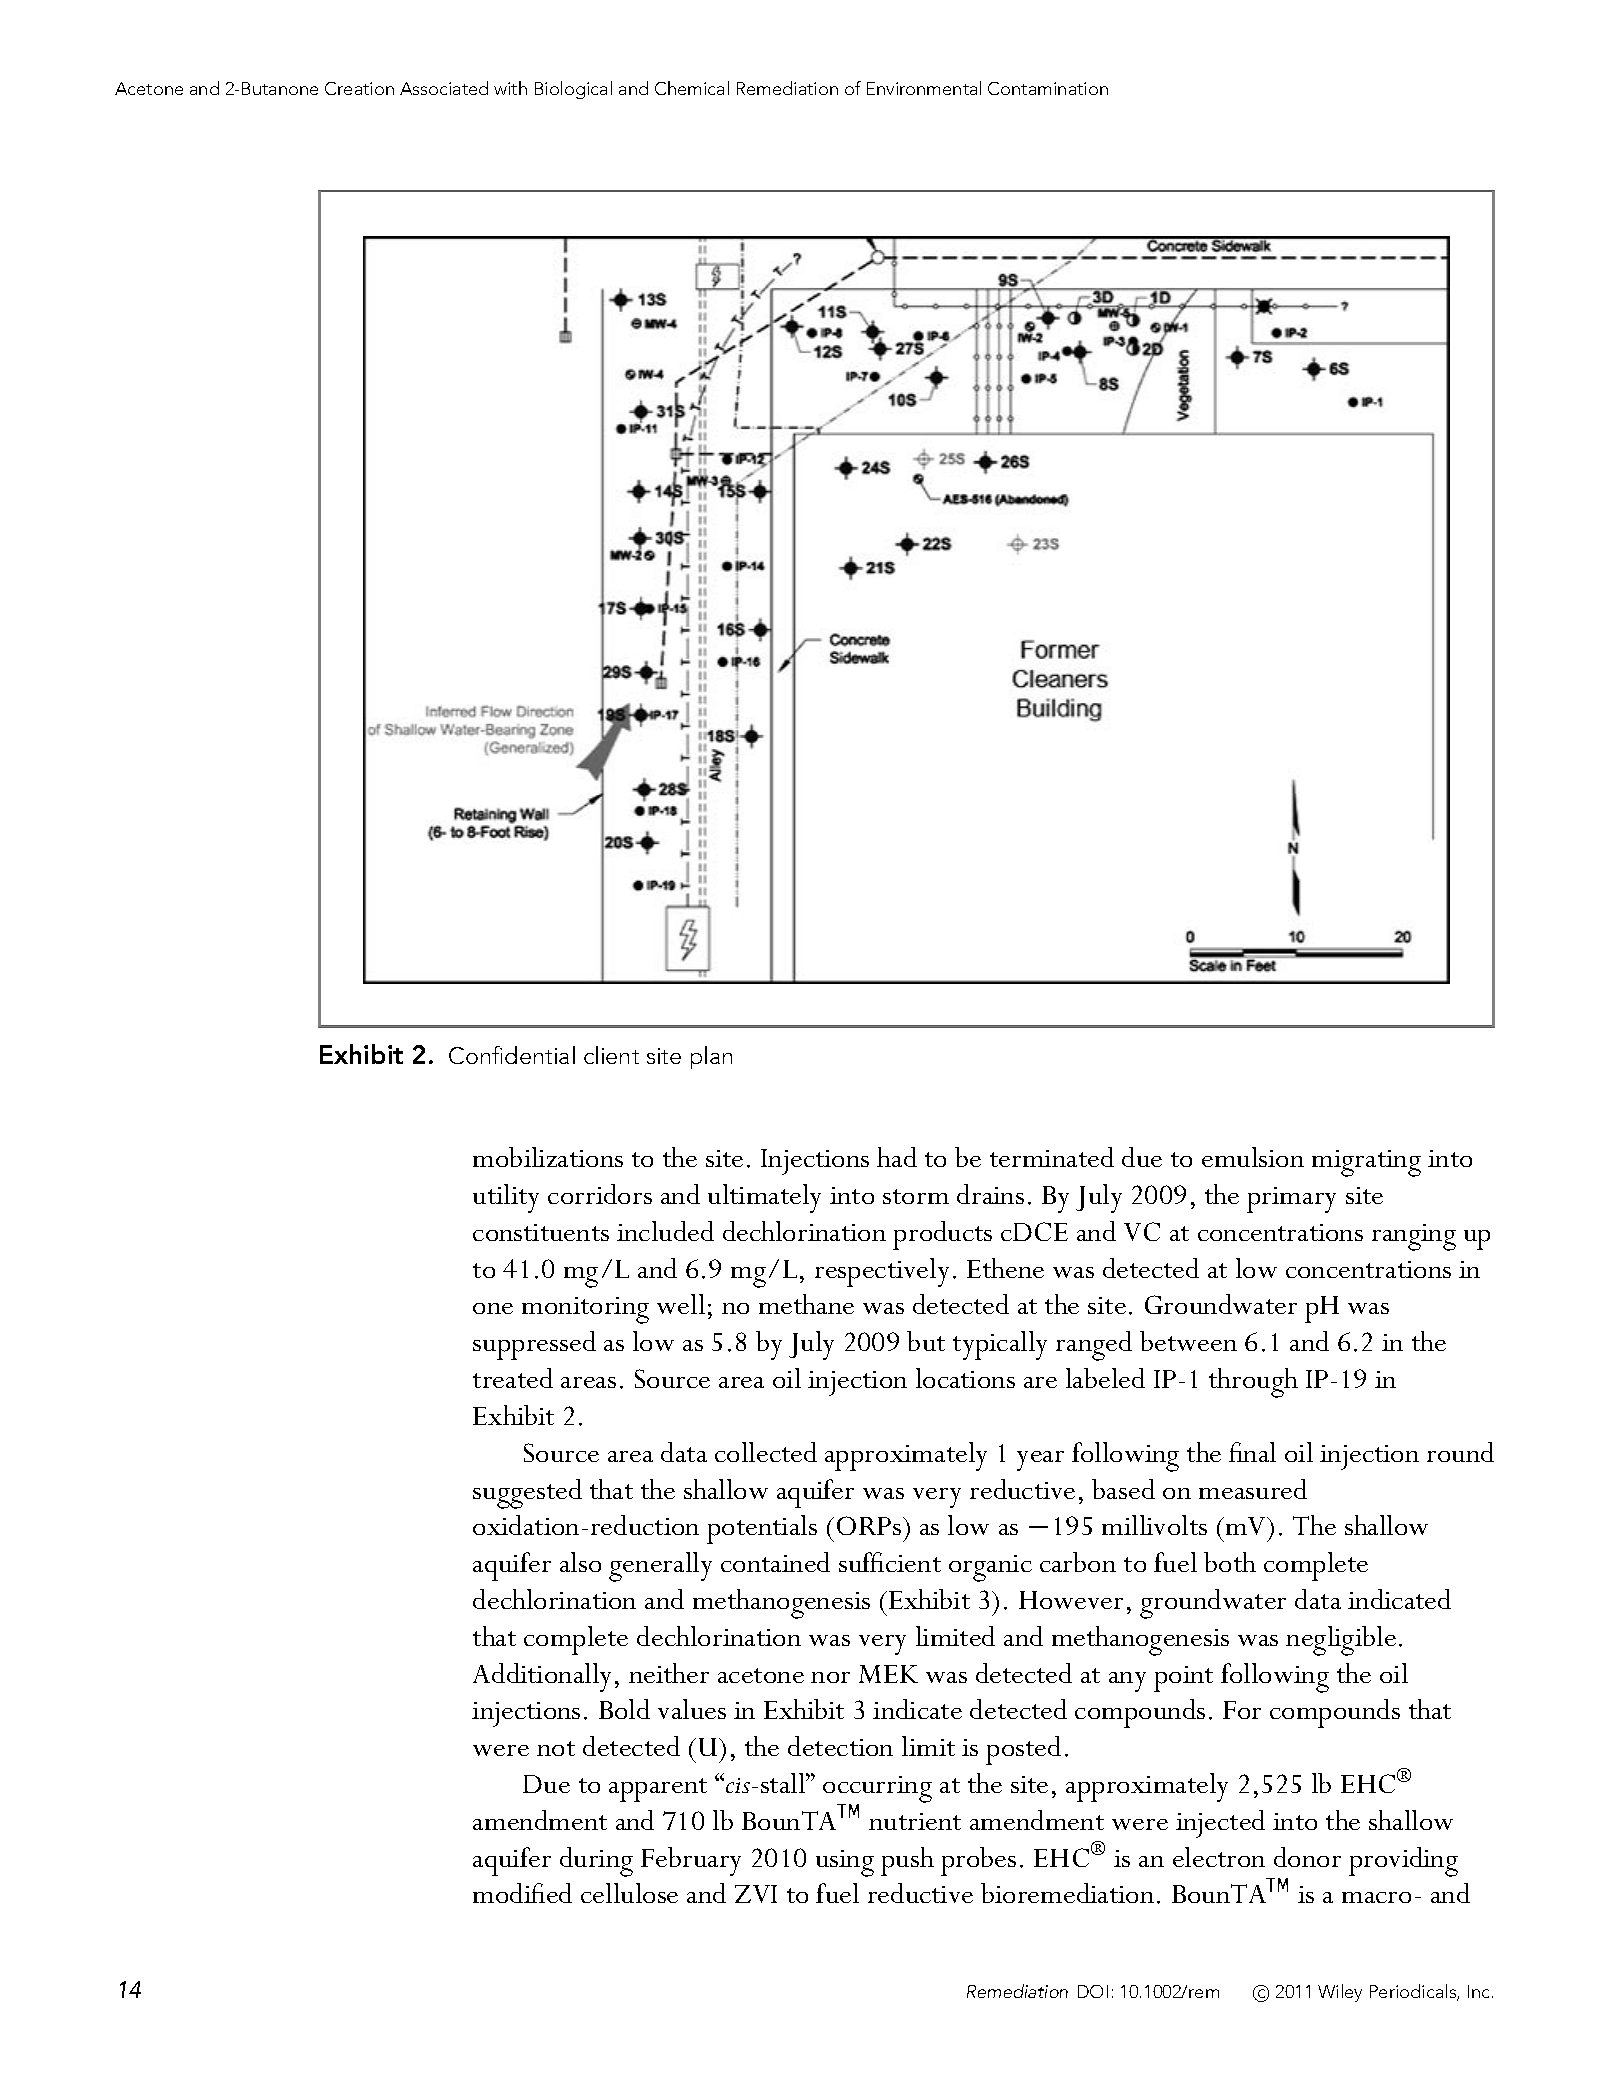  Describe the element at coordinates (890, 1562) in the image. I see `sufficient` at that location.
